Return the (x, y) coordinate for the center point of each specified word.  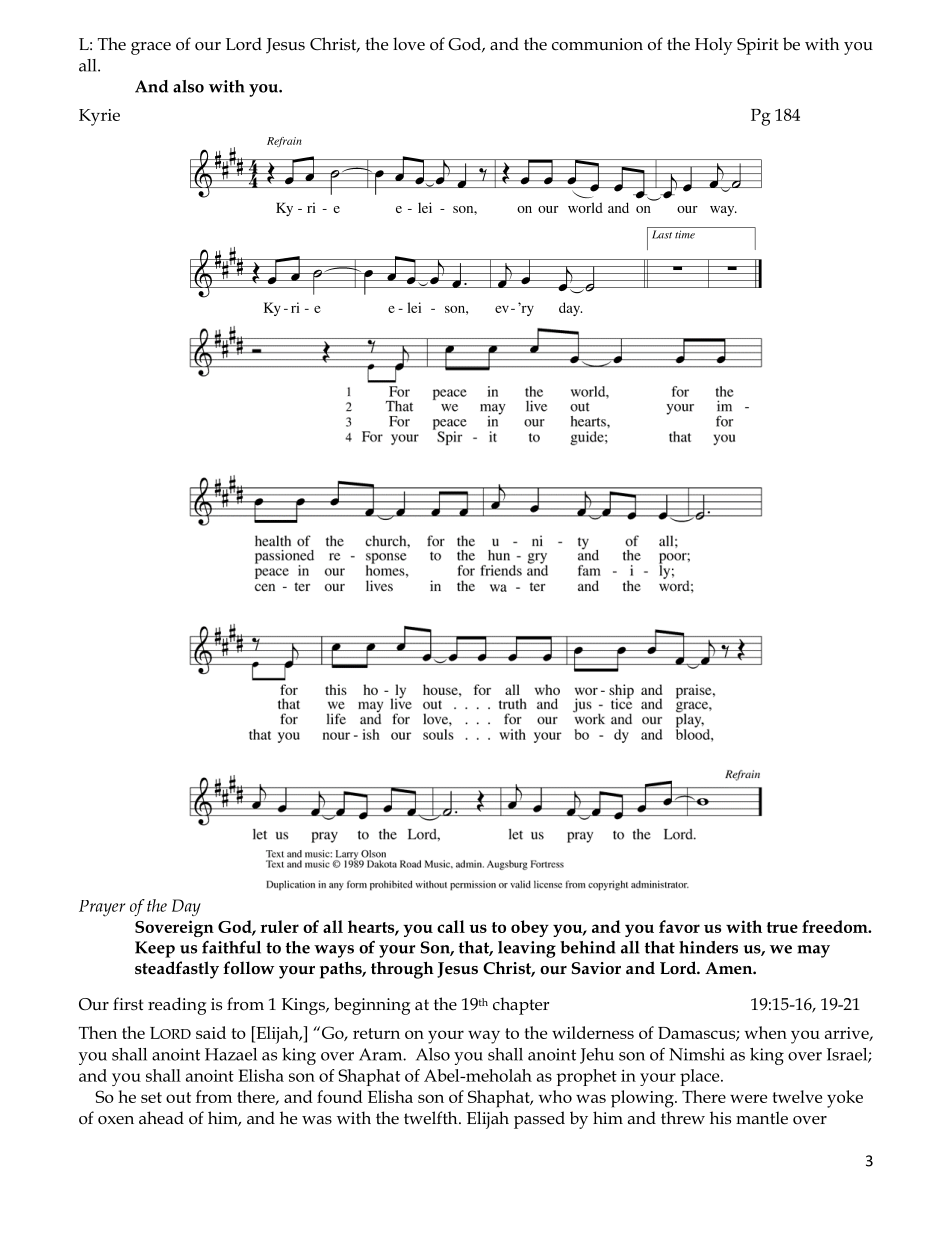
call (451, 926)
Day (186, 907)
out (178, 1097)
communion (597, 44)
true (782, 927)
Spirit (757, 46)
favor (679, 926)
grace (151, 48)
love (409, 44)
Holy (714, 46)
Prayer (102, 908)
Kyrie (99, 117)
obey (530, 928)
